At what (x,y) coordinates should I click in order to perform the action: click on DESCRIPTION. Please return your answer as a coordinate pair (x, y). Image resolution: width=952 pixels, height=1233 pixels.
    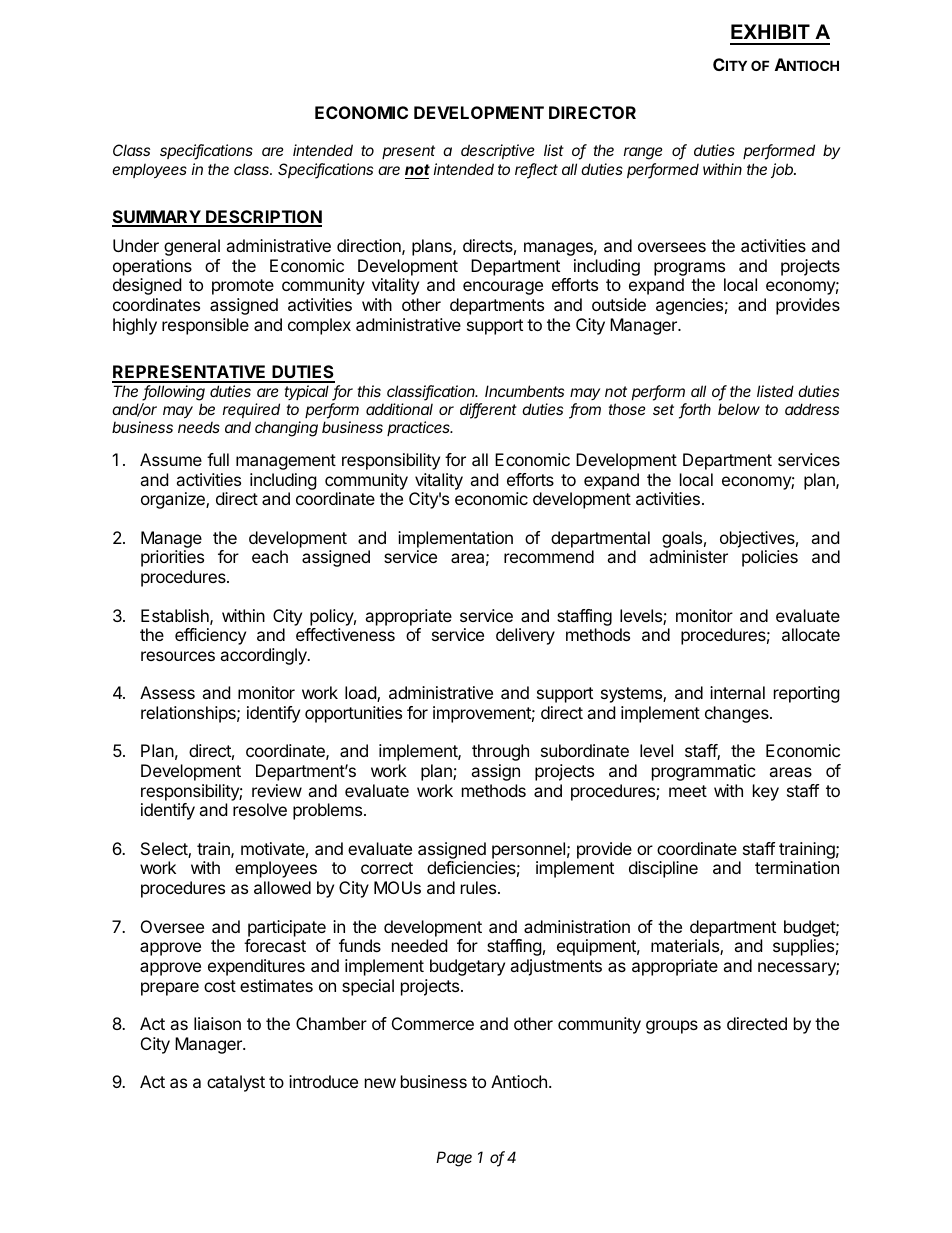
    Looking at the image, I should click on (263, 218).
